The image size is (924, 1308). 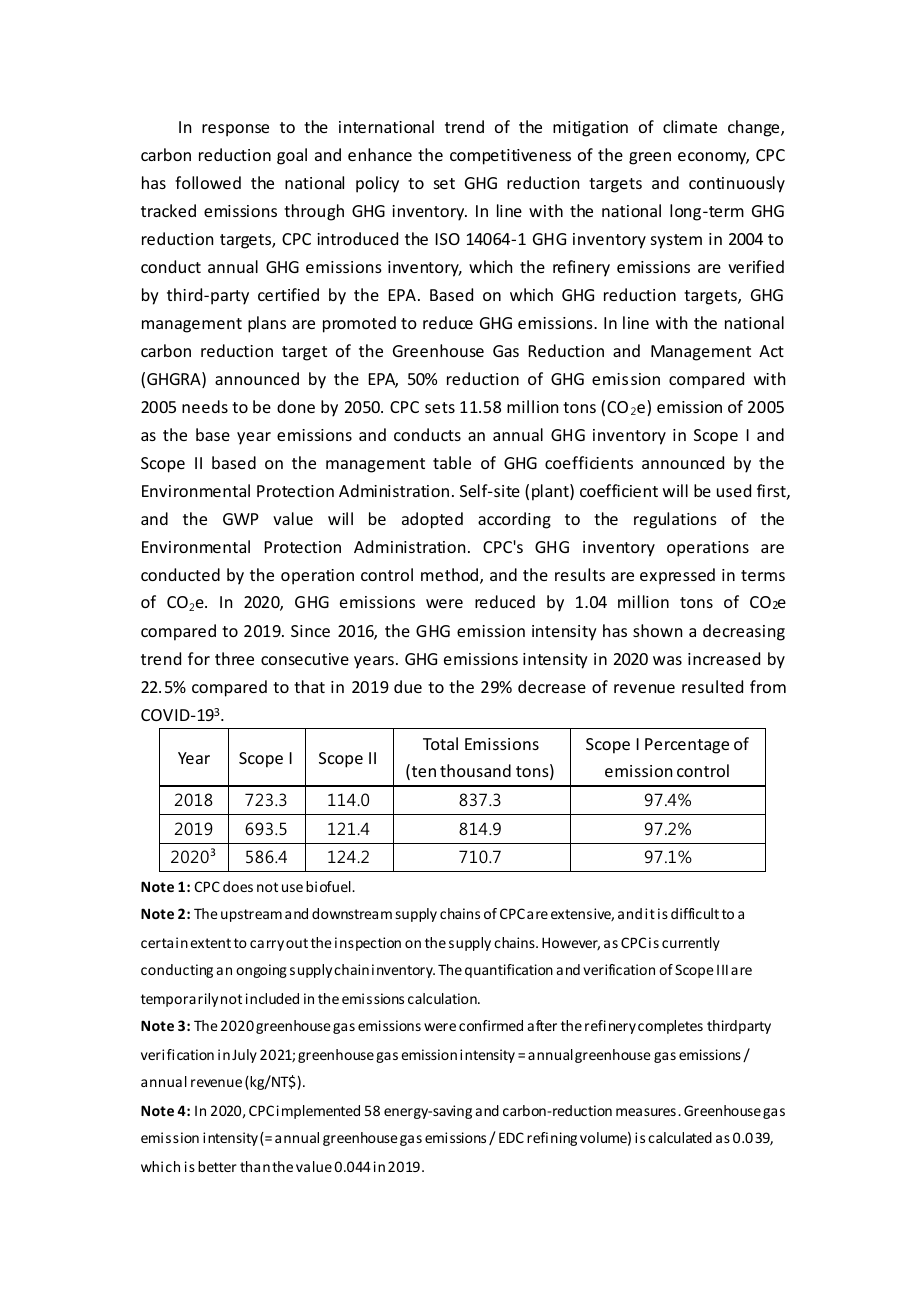 I want to click on competitiveness, so click(x=510, y=157).
